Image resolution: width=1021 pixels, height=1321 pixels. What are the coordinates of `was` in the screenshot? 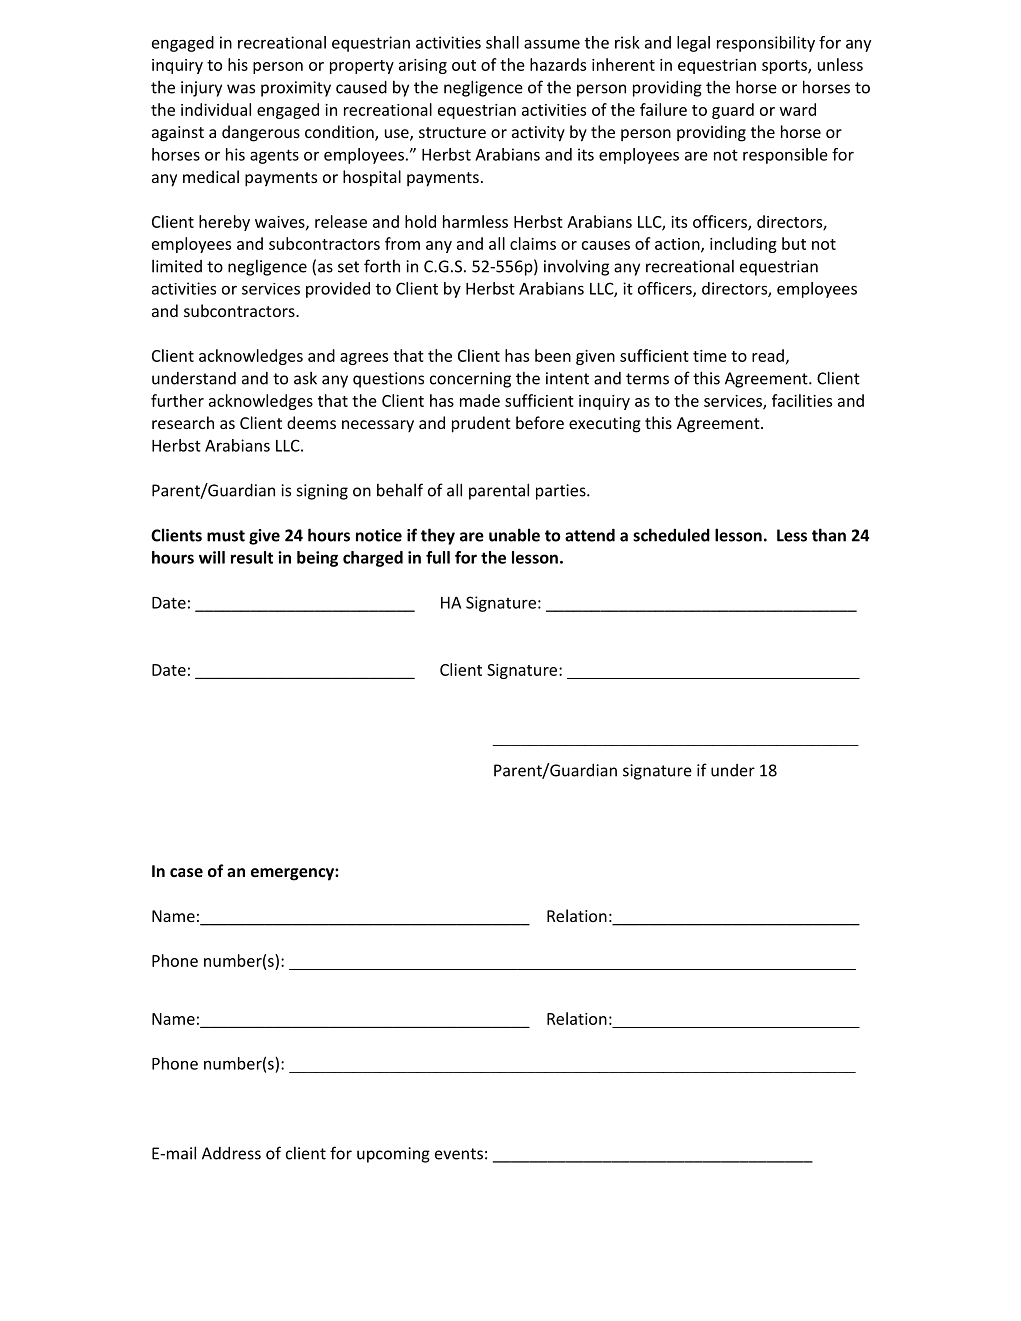 It's located at (241, 89).
